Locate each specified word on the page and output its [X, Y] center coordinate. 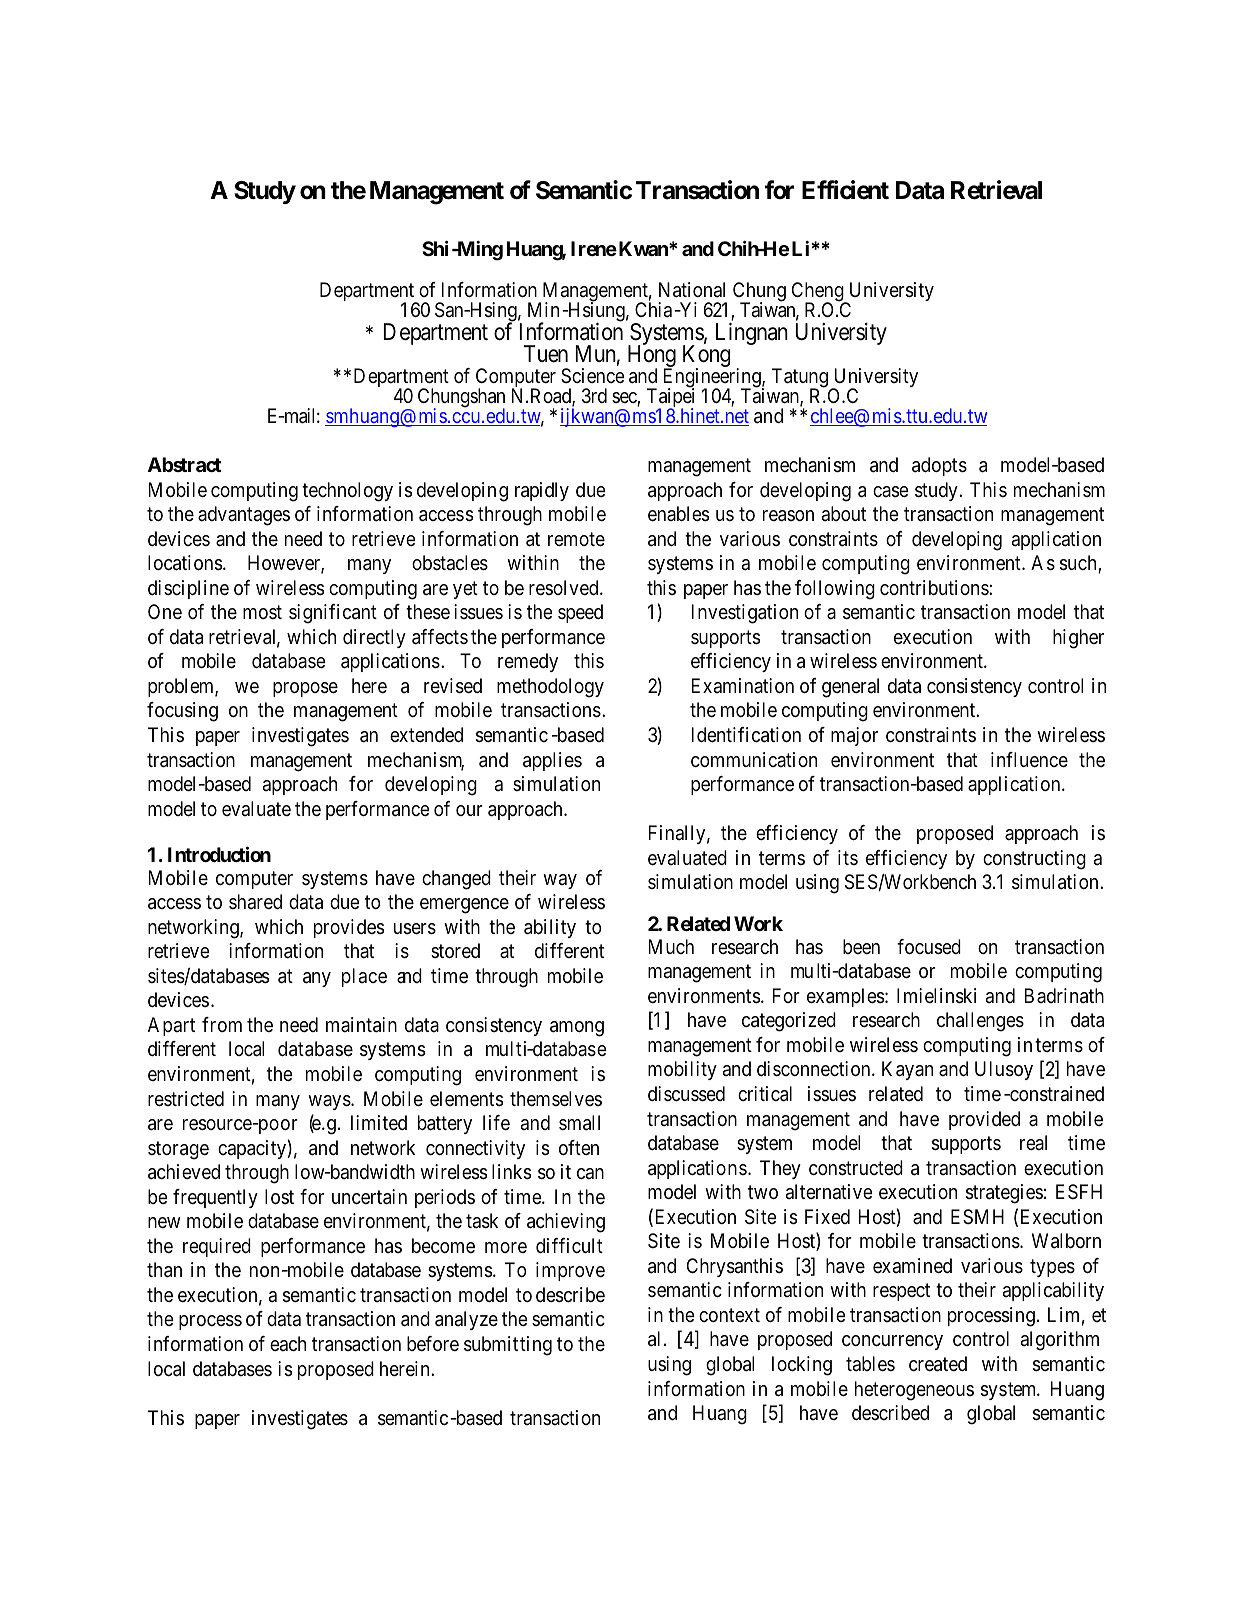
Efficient [845, 190]
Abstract [184, 464]
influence [1029, 760]
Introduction [219, 854]
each [288, 1343]
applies [552, 761]
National [692, 290]
